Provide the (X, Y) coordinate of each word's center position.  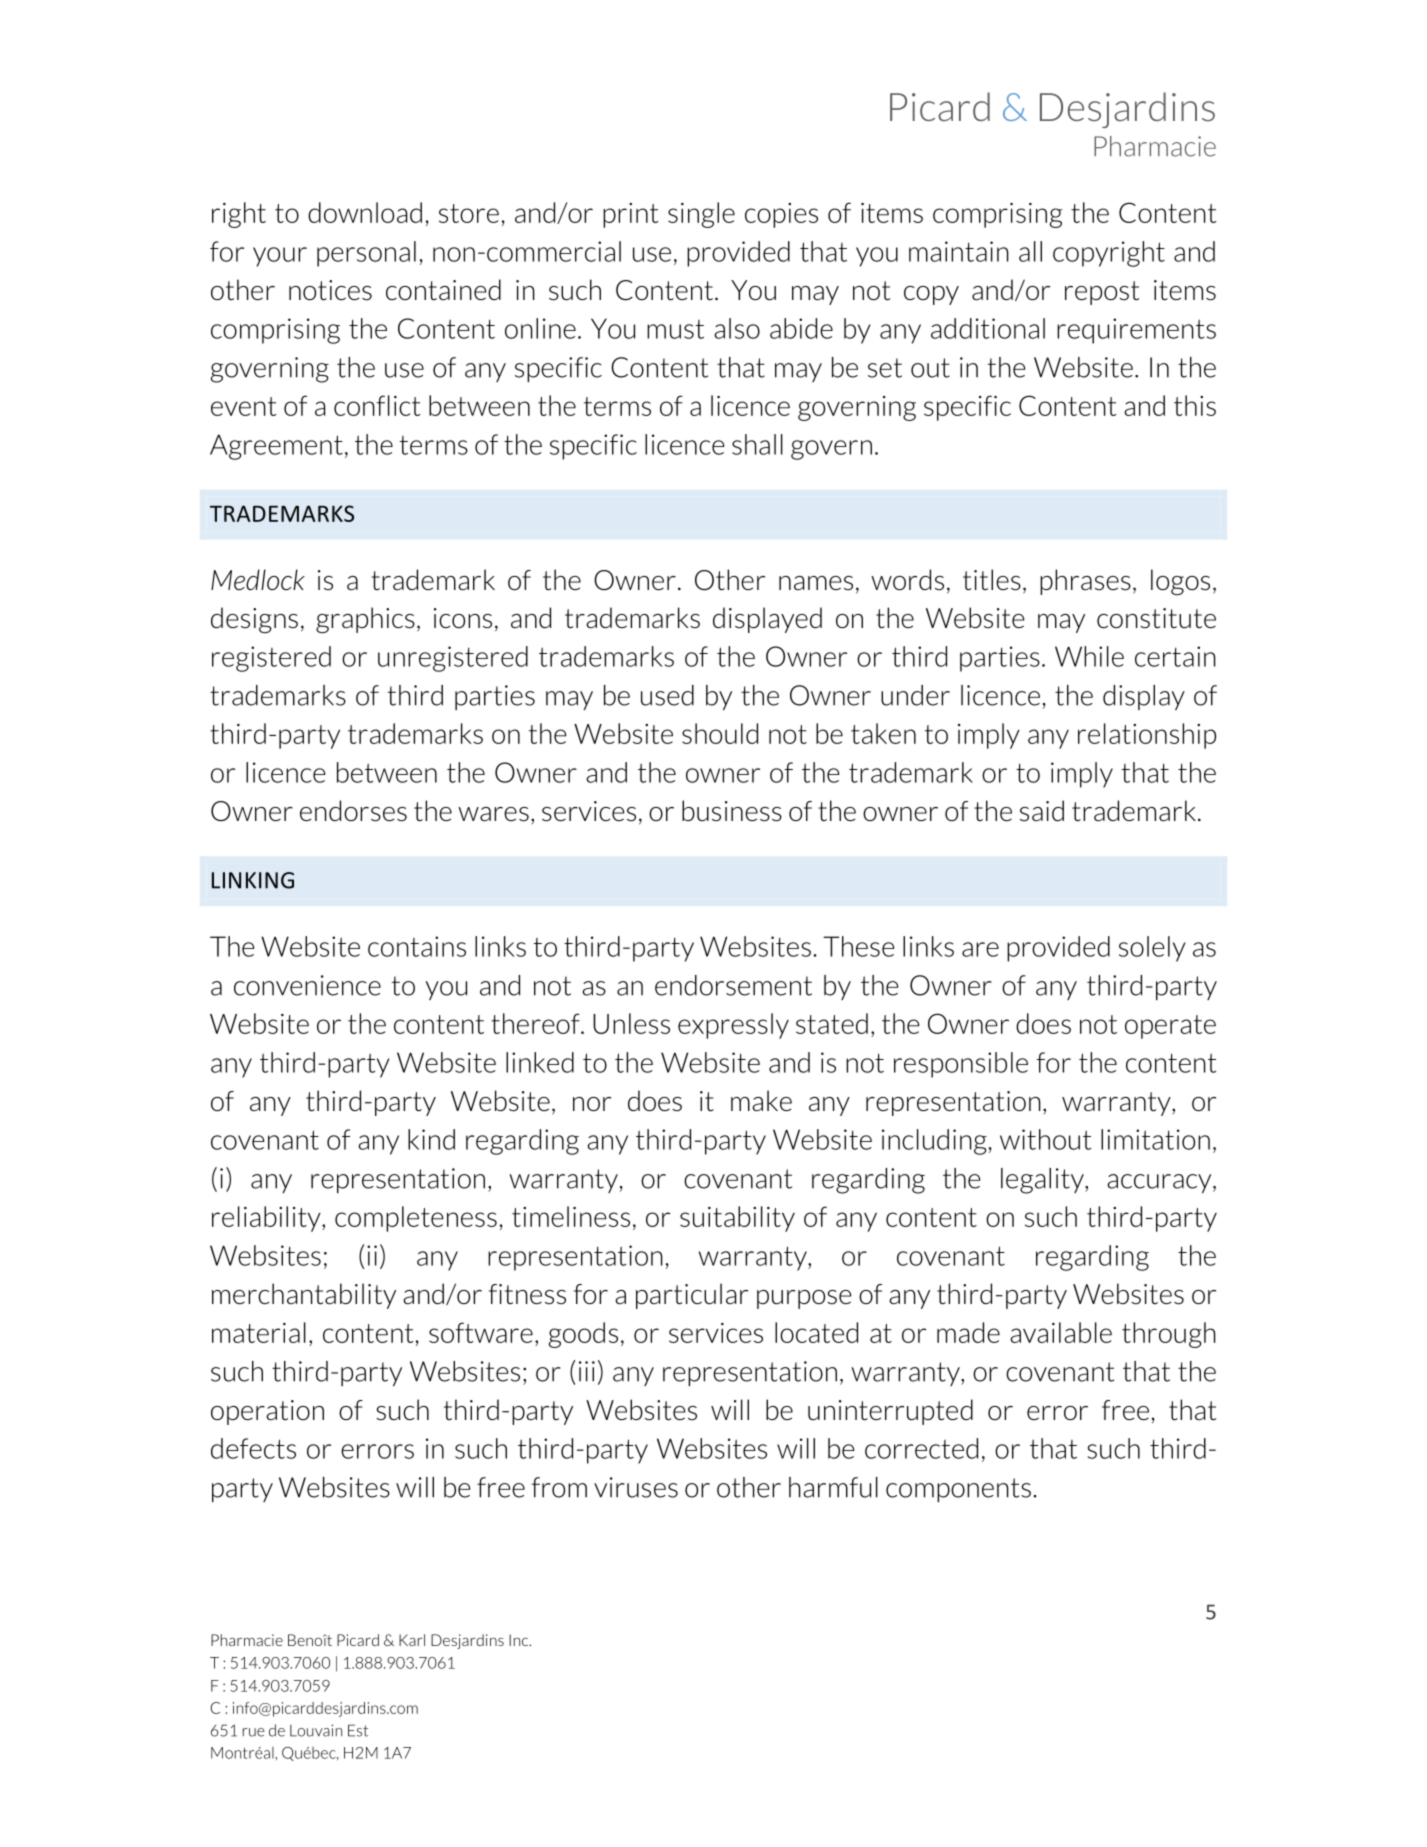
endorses (353, 811)
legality (1043, 1181)
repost (1102, 293)
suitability (737, 1219)
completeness (416, 1219)
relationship (1147, 736)
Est (358, 1730)
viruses (636, 1487)
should (720, 733)
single (701, 215)
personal (366, 254)
